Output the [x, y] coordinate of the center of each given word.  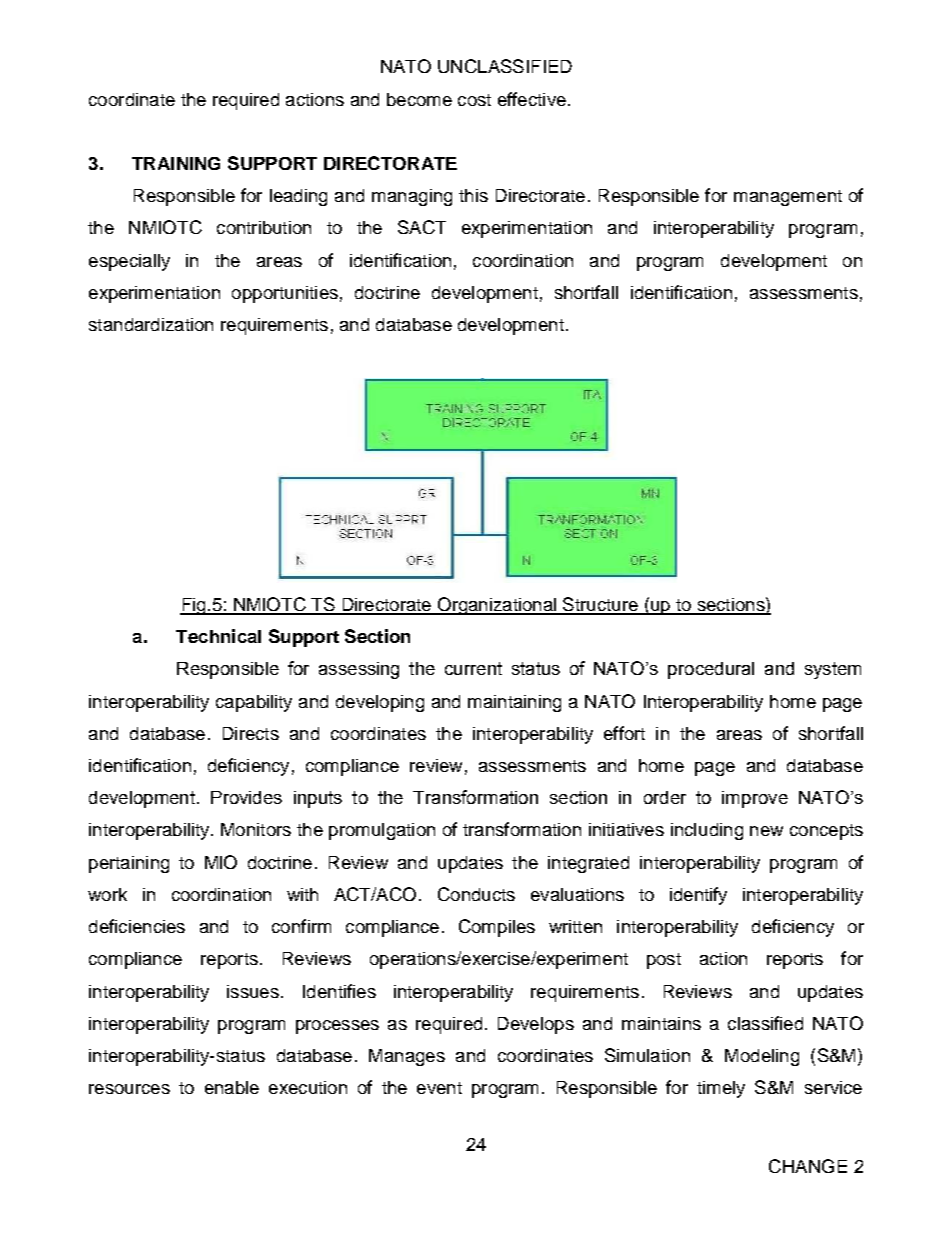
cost [474, 100]
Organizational [496, 606]
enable [232, 1087]
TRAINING [176, 163]
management [788, 198]
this [473, 195]
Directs [251, 733]
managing [412, 197]
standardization [151, 324]
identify [698, 896]
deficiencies [137, 926]
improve [755, 799]
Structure [600, 605]
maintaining [514, 703]
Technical [218, 636]
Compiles [497, 928]
